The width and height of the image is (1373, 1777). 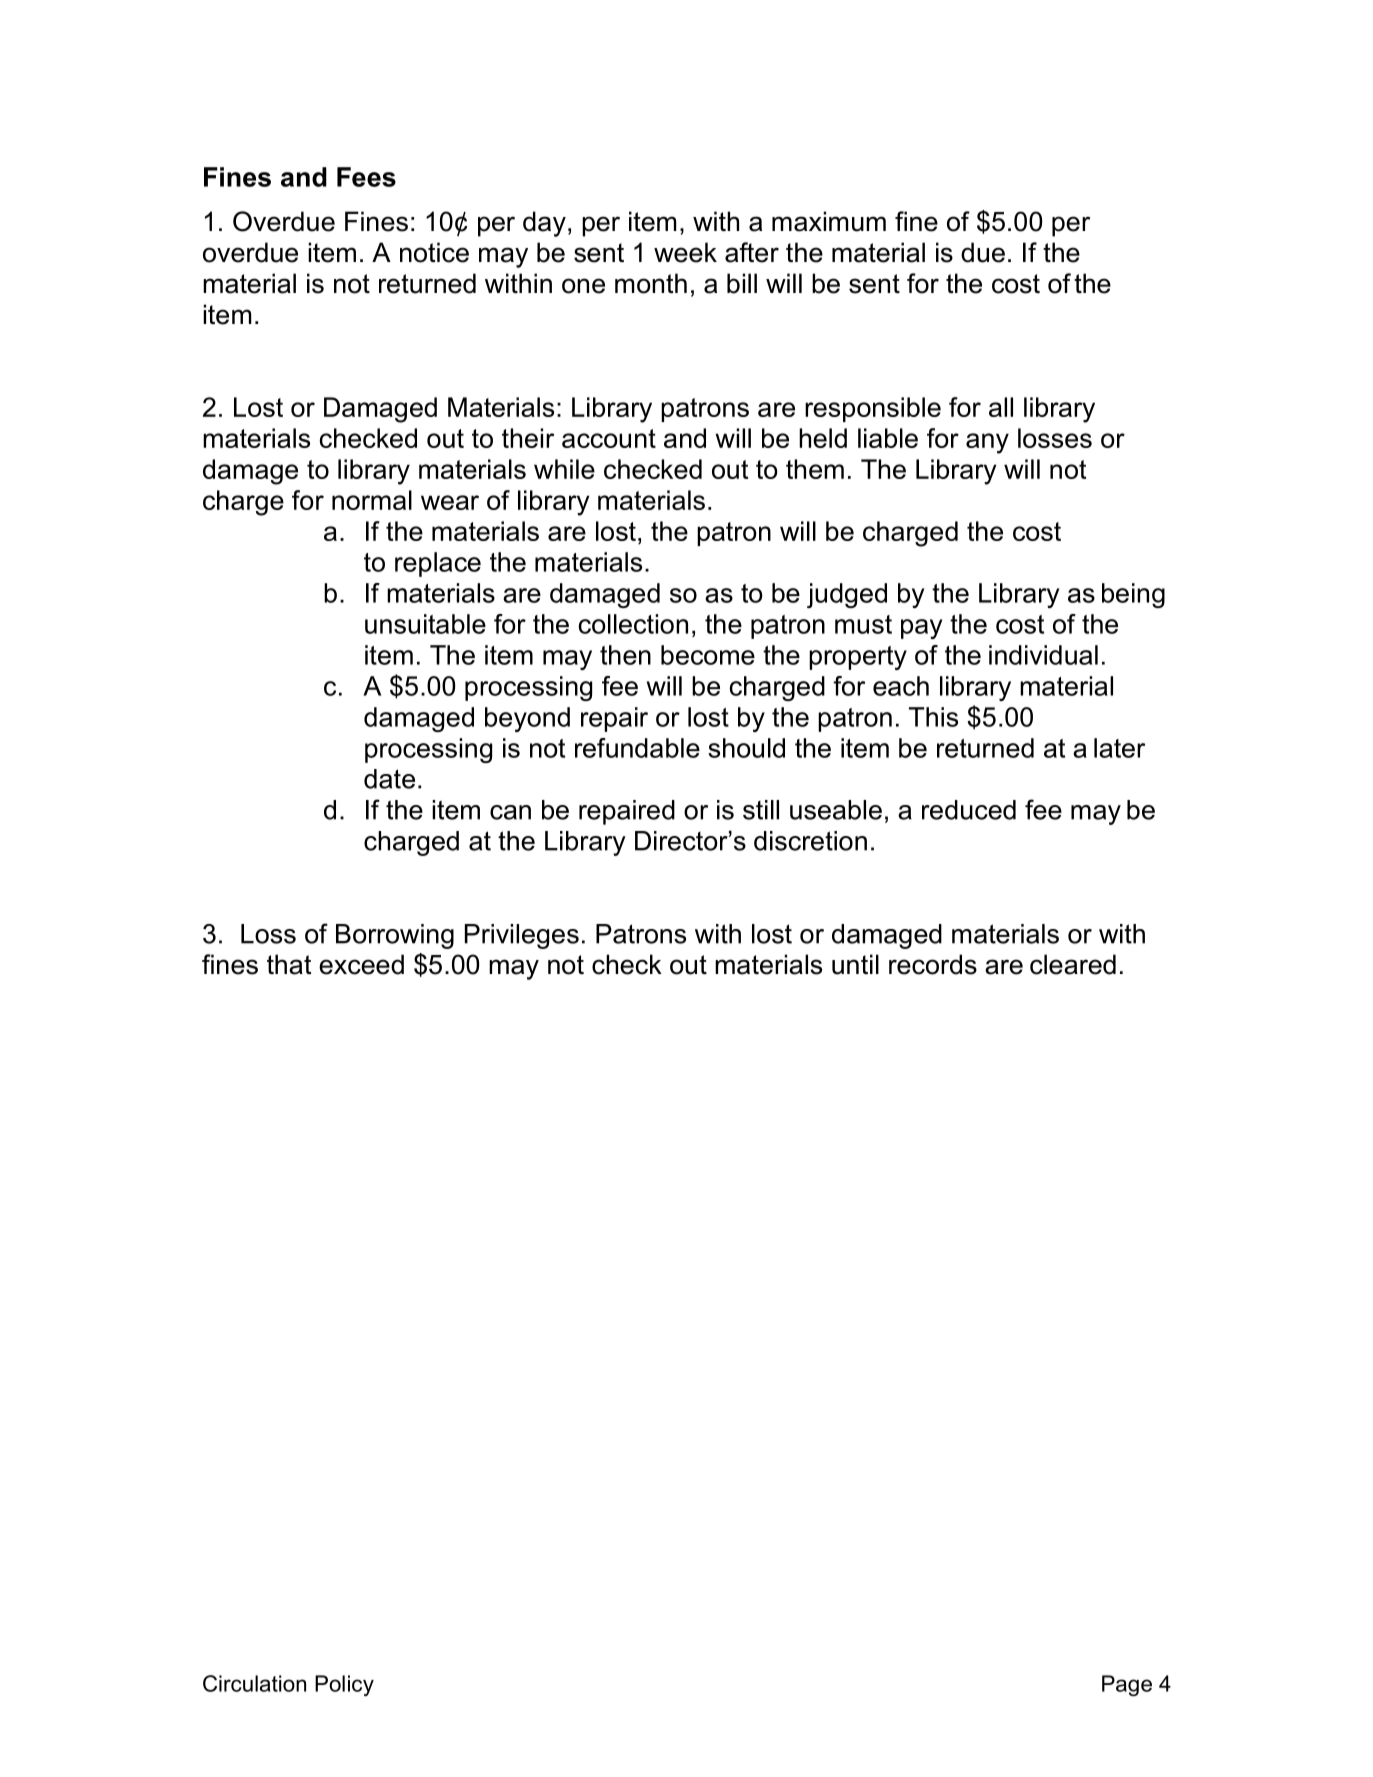 I want to click on individual, so click(x=1043, y=655).
